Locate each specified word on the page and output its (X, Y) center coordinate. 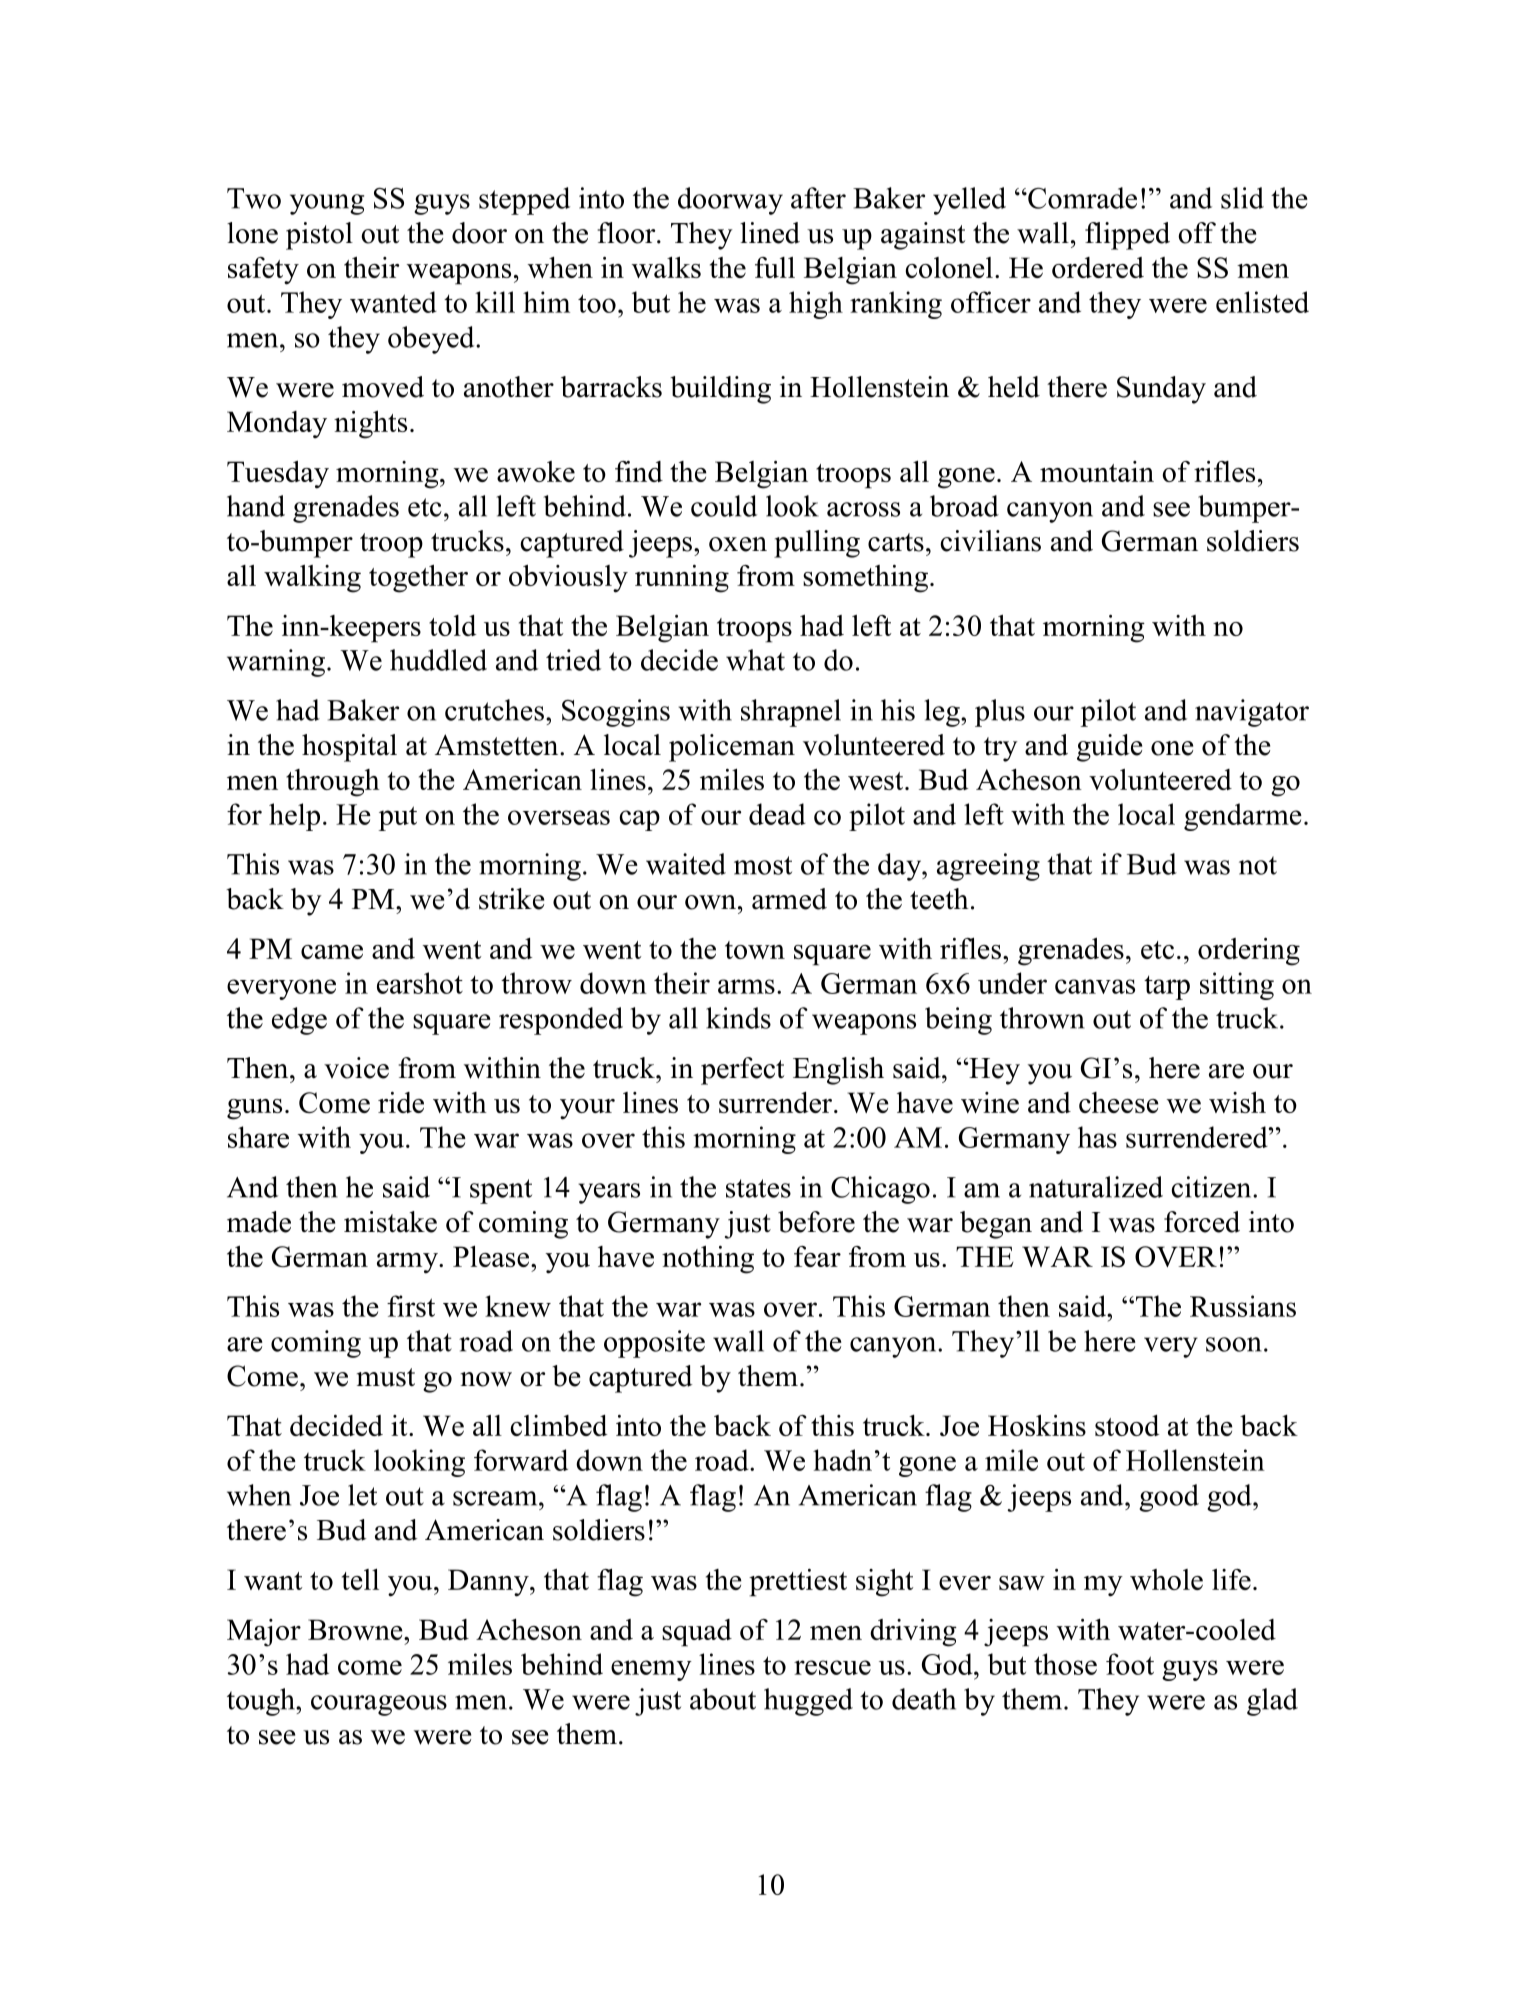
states (758, 1188)
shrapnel (791, 713)
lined (770, 233)
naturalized (1096, 1187)
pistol (319, 236)
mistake (390, 1222)
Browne (356, 1629)
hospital (349, 748)
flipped (1127, 236)
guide (1109, 748)
